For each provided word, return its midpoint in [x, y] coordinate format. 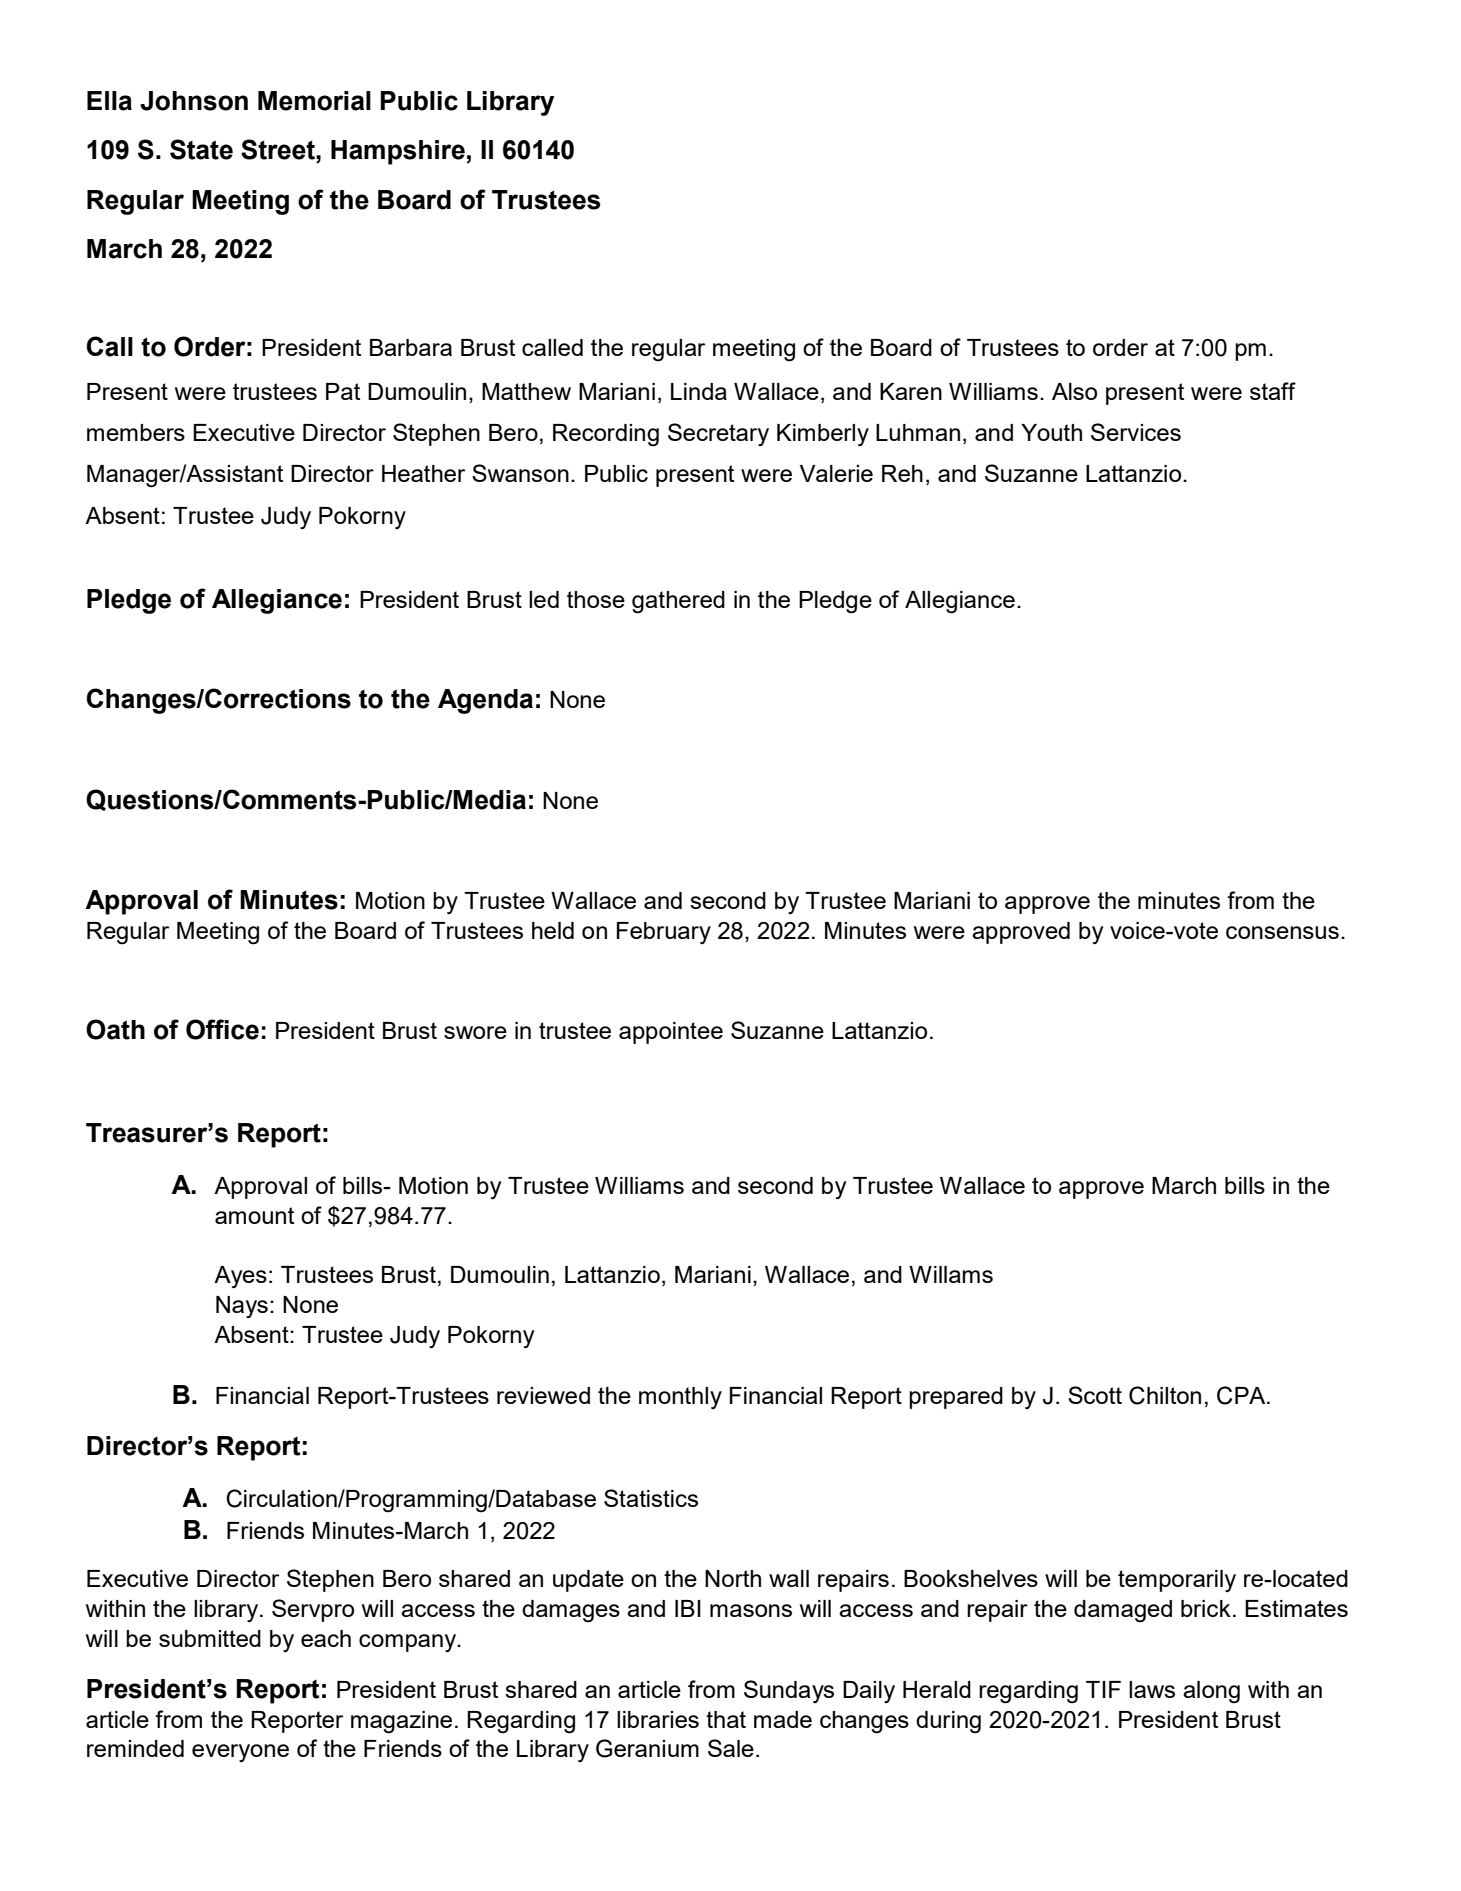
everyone [240, 1753]
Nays [242, 1307]
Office [222, 1029]
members [136, 432]
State [201, 149]
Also [1074, 391]
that [726, 1719]
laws [1152, 1689]
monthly [680, 1398]
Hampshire [398, 152]
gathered [678, 602]
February [664, 933]
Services [1136, 432]
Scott [1095, 1395]
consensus [1282, 932]
